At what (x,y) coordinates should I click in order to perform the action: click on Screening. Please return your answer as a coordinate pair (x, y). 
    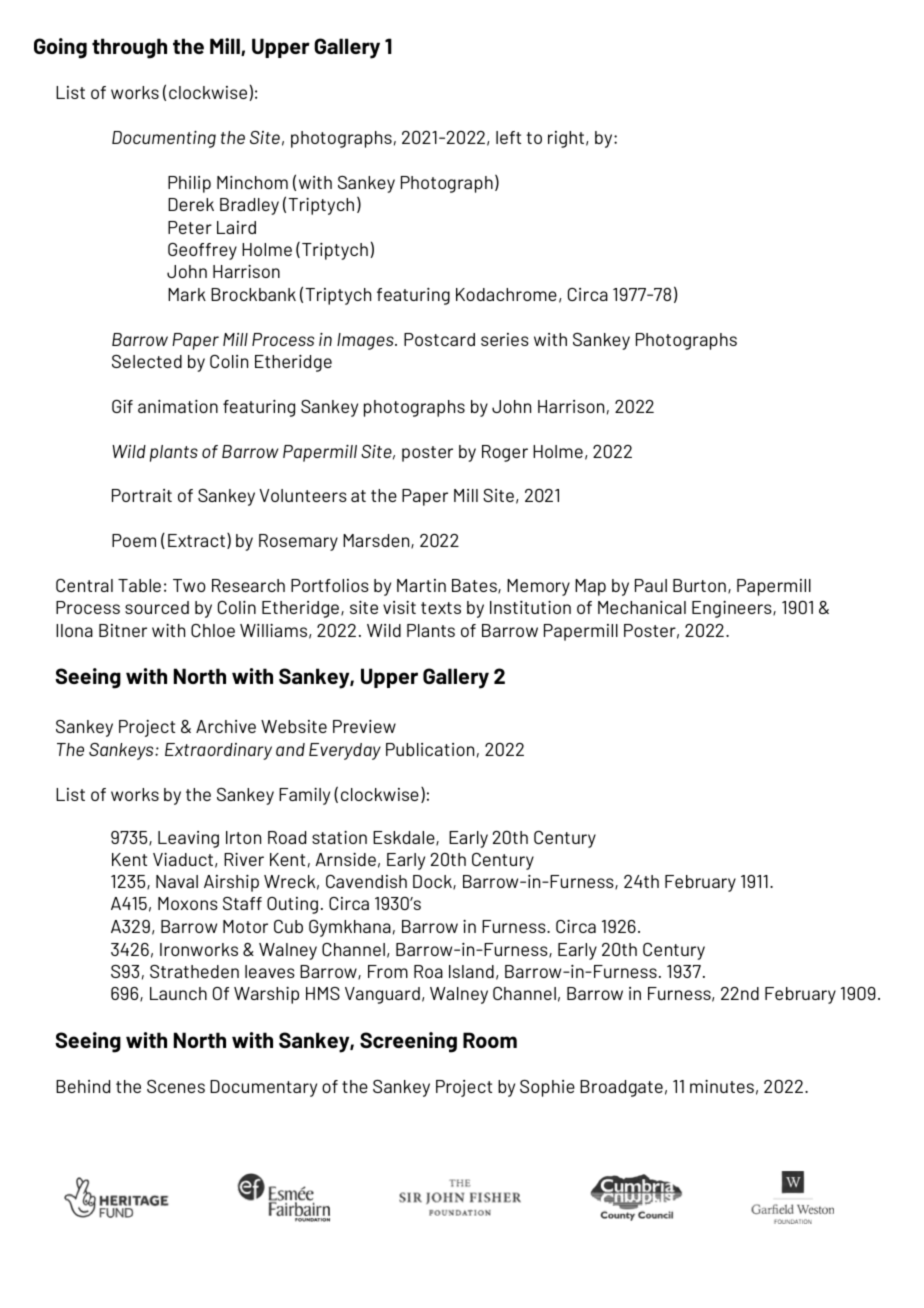
    Looking at the image, I should click on (408, 1042).
